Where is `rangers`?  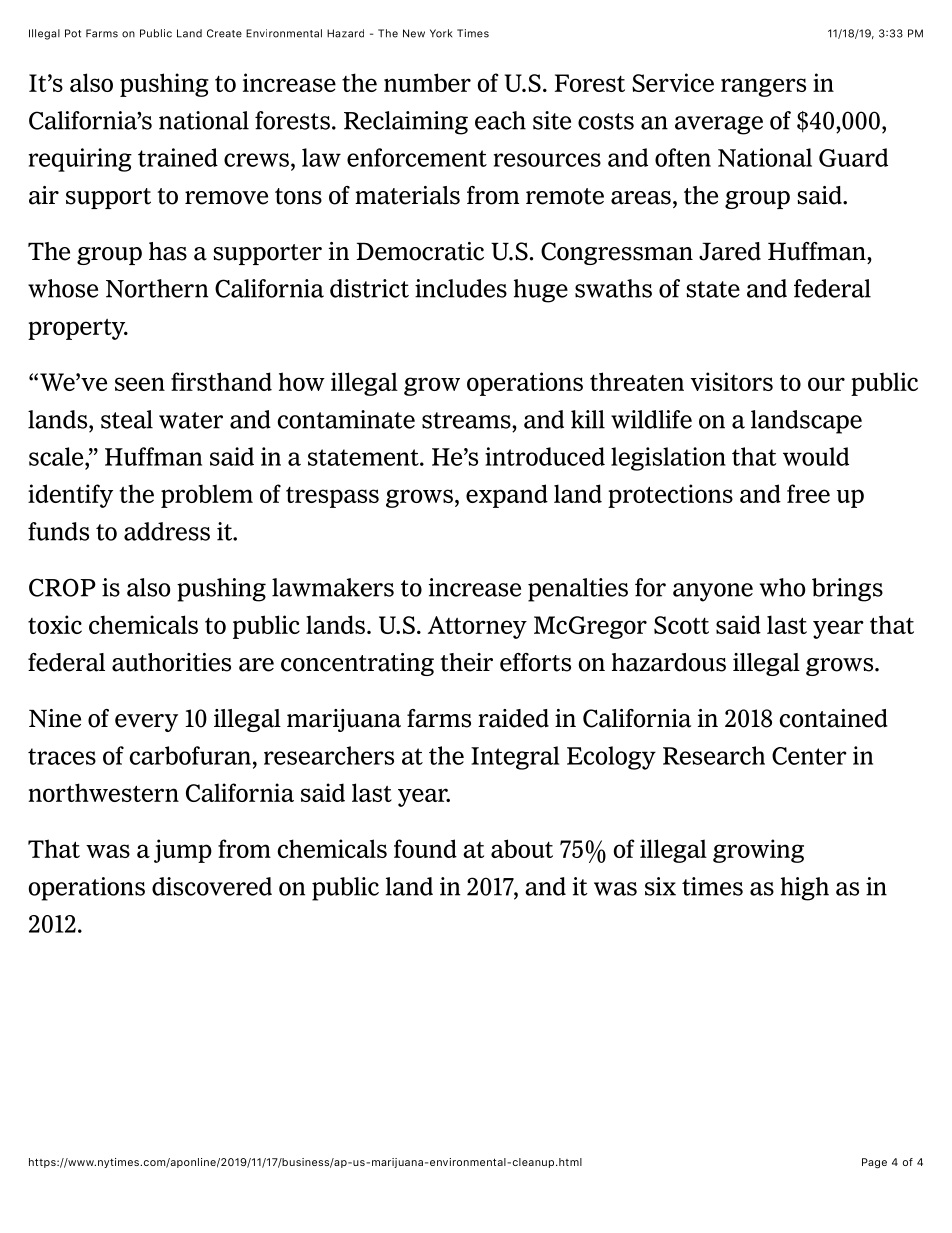
rangers is located at coordinates (763, 87).
